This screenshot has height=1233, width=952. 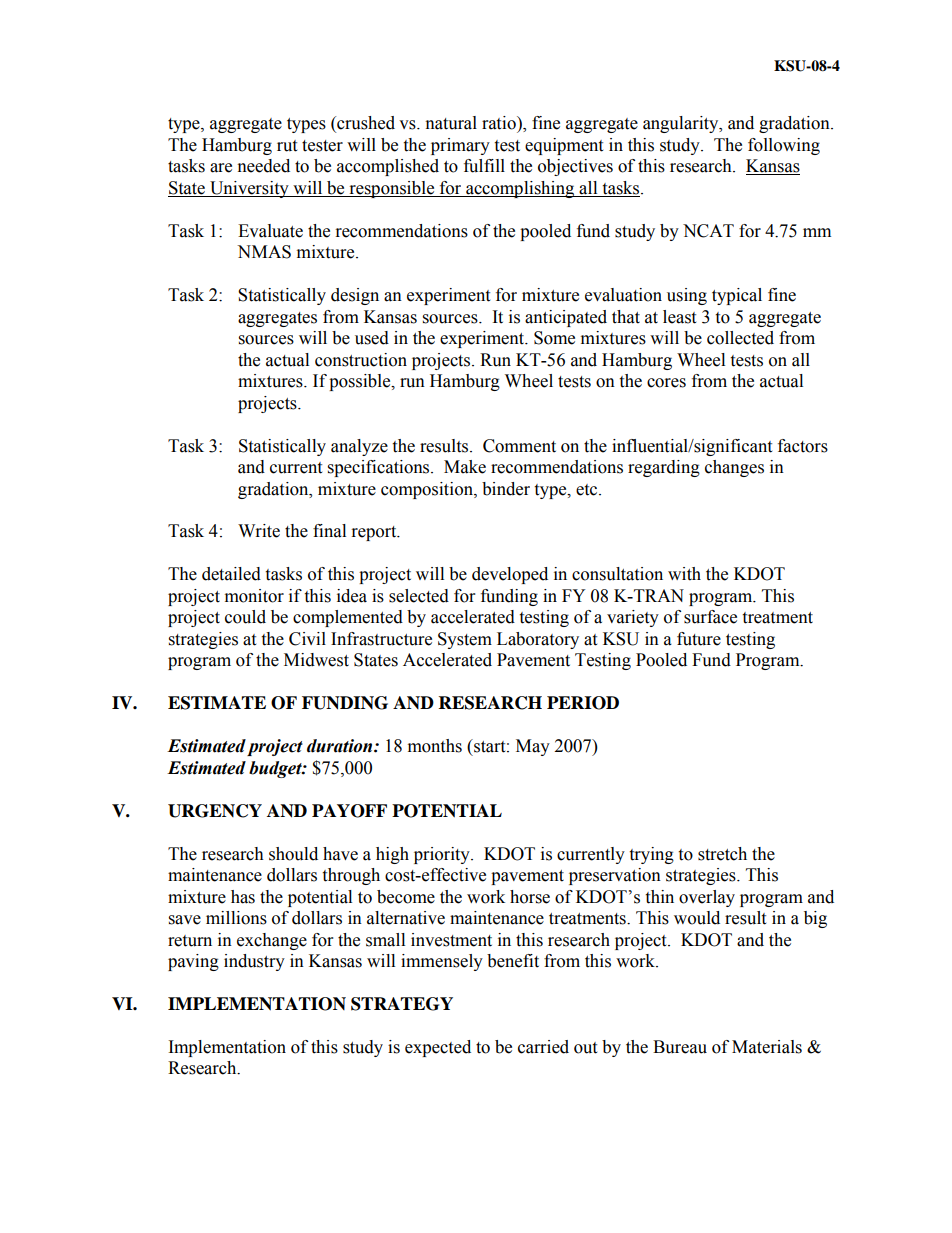 What do you see at coordinates (264, 166) in the screenshot?
I see `needed` at bounding box center [264, 166].
